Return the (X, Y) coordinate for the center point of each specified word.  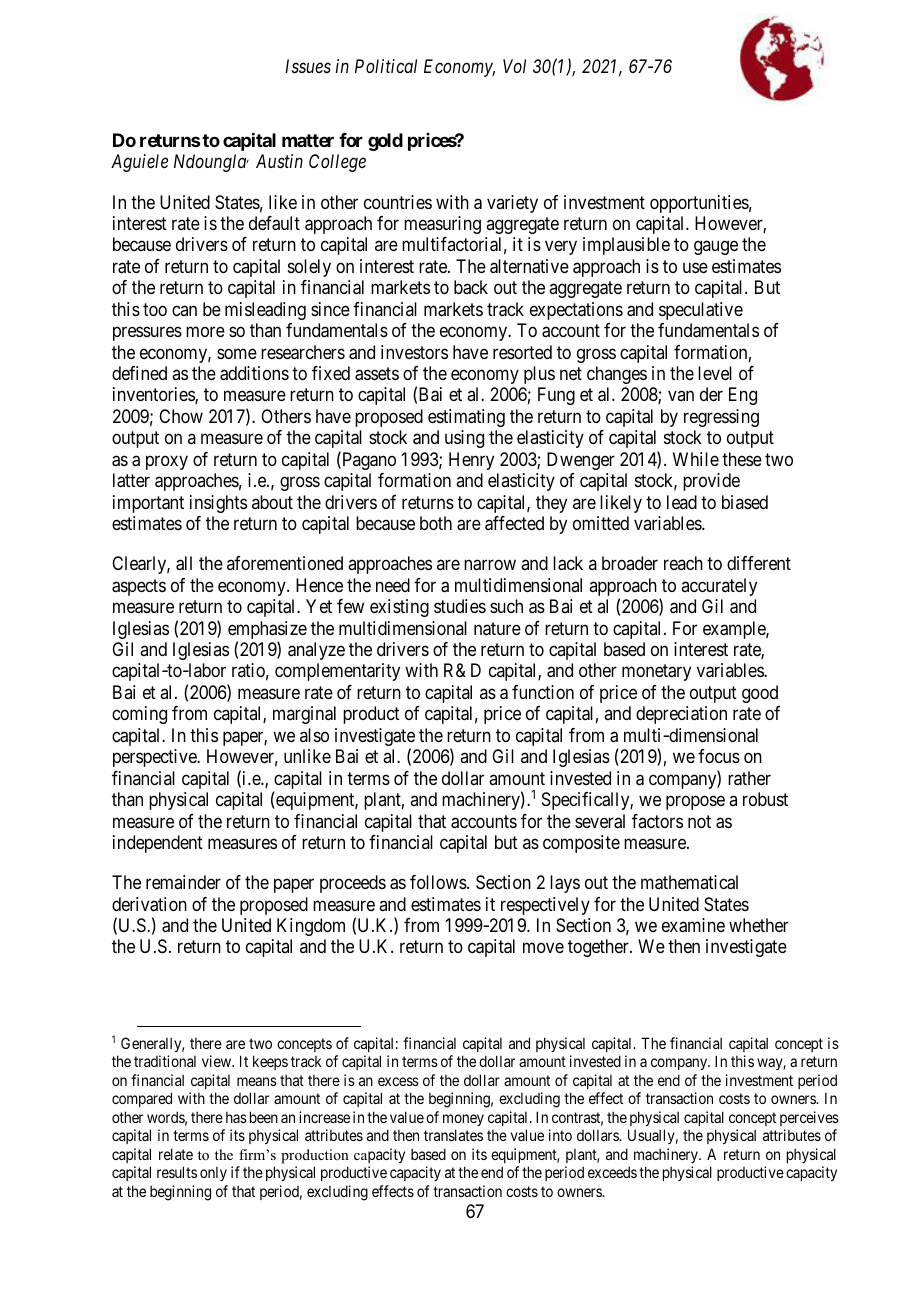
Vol (514, 66)
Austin (279, 161)
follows (439, 882)
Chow (181, 416)
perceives (809, 1118)
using (464, 439)
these (742, 459)
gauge (716, 248)
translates (453, 1135)
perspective (155, 758)
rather (749, 778)
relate (176, 1154)
